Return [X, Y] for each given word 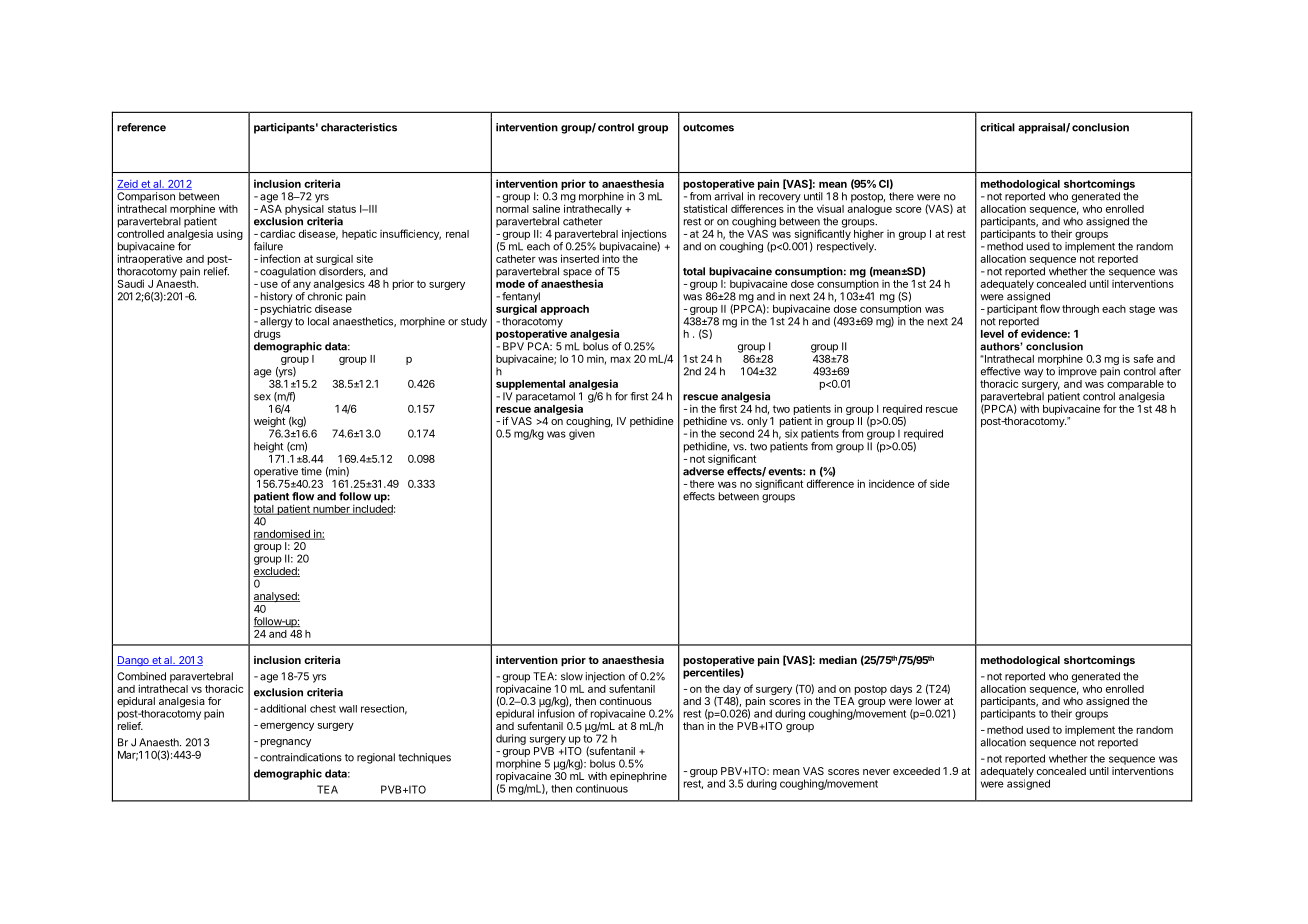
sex [262, 397]
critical [997, 127]
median [838, 660]
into [611, 257]
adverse [703, 471]
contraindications [301, 757]
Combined [141, 676]
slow [572, 676]
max [621, 360]
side [940, 483]
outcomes [708, 128]
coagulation [288, 273]
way [1033, 373]
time [311, 471]
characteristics [359, 127]
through [1080, 310]
